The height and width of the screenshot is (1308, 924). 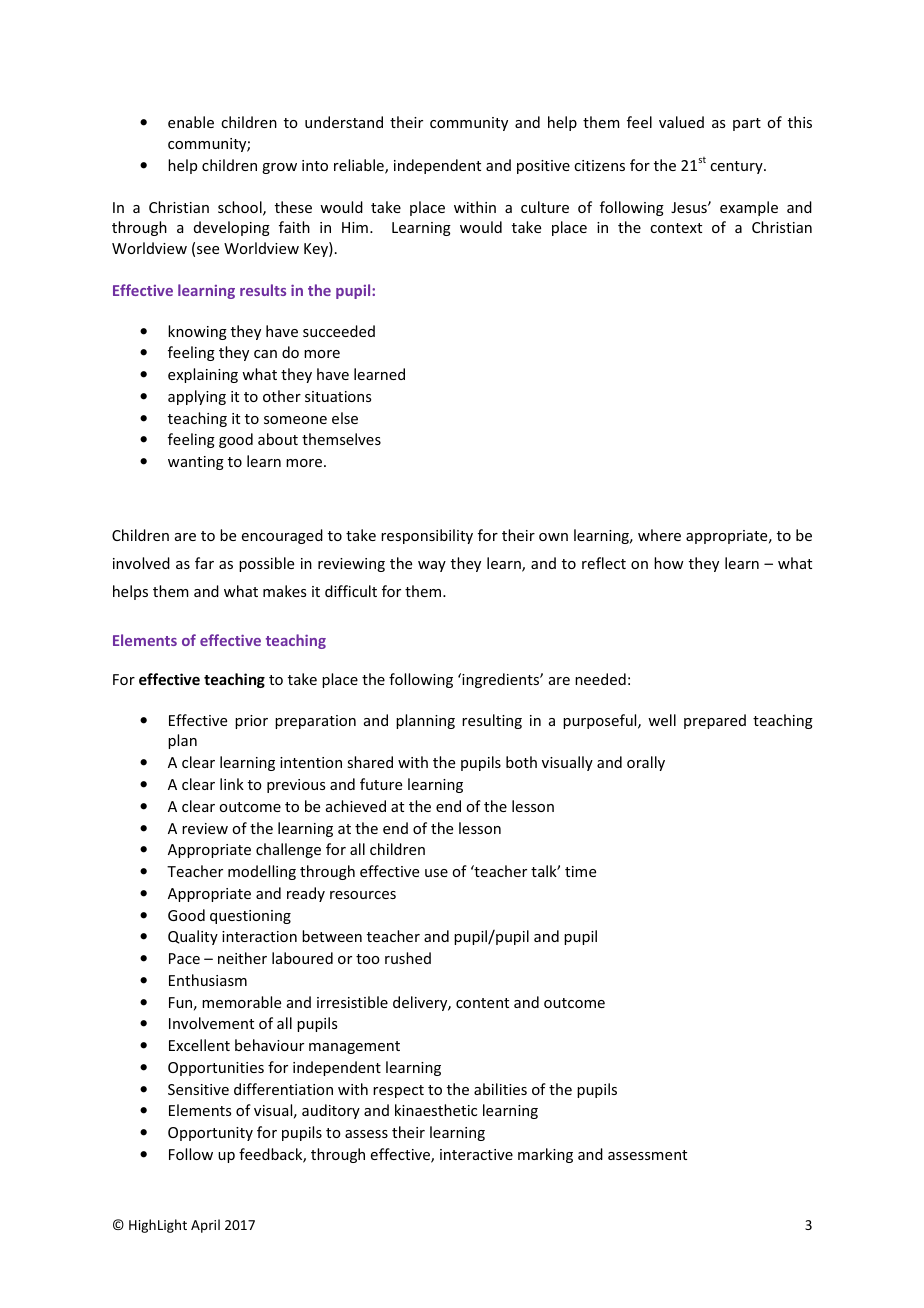 I want to click on prepared, so click(x=715, y=721).
